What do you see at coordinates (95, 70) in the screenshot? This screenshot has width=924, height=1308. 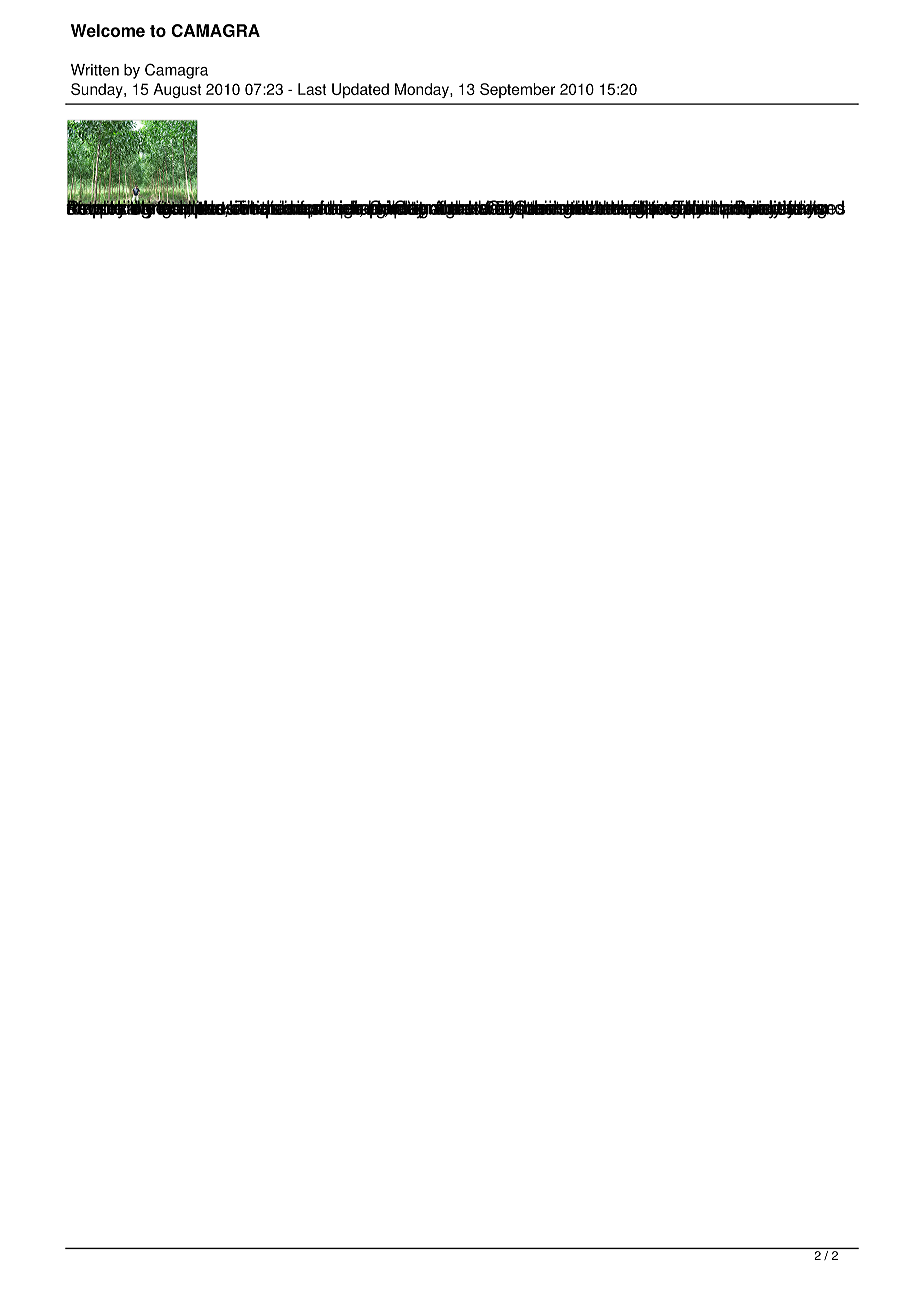 I see `Written` at bounding box center [95, 70].
